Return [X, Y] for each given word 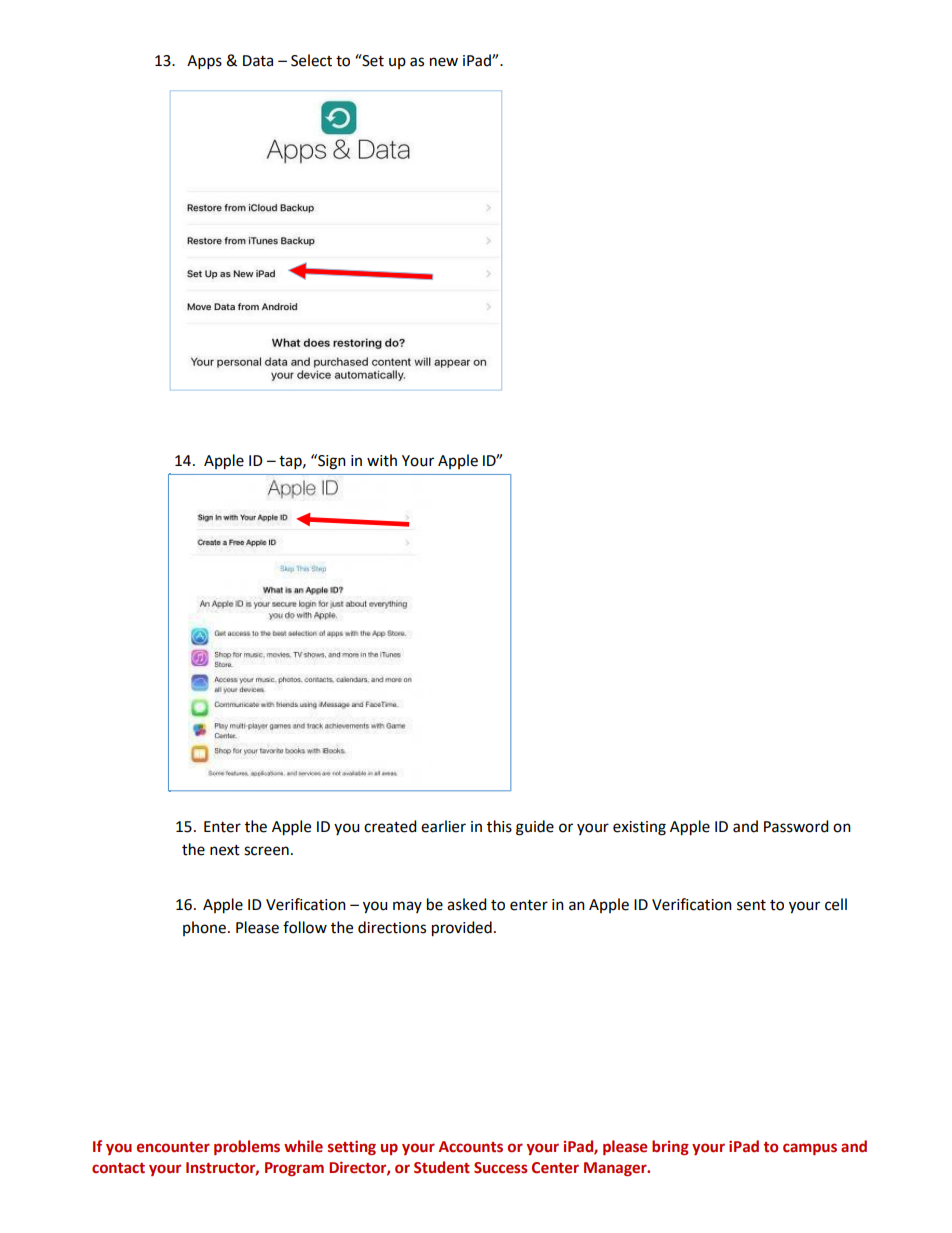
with [382, 460]
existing [639, 828]
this [499, 826]
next [225, 850]
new [444, 62]
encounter [173, 1147]
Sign [331, 462]
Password [796, 826]
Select [311, 60]
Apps [204, 62]
